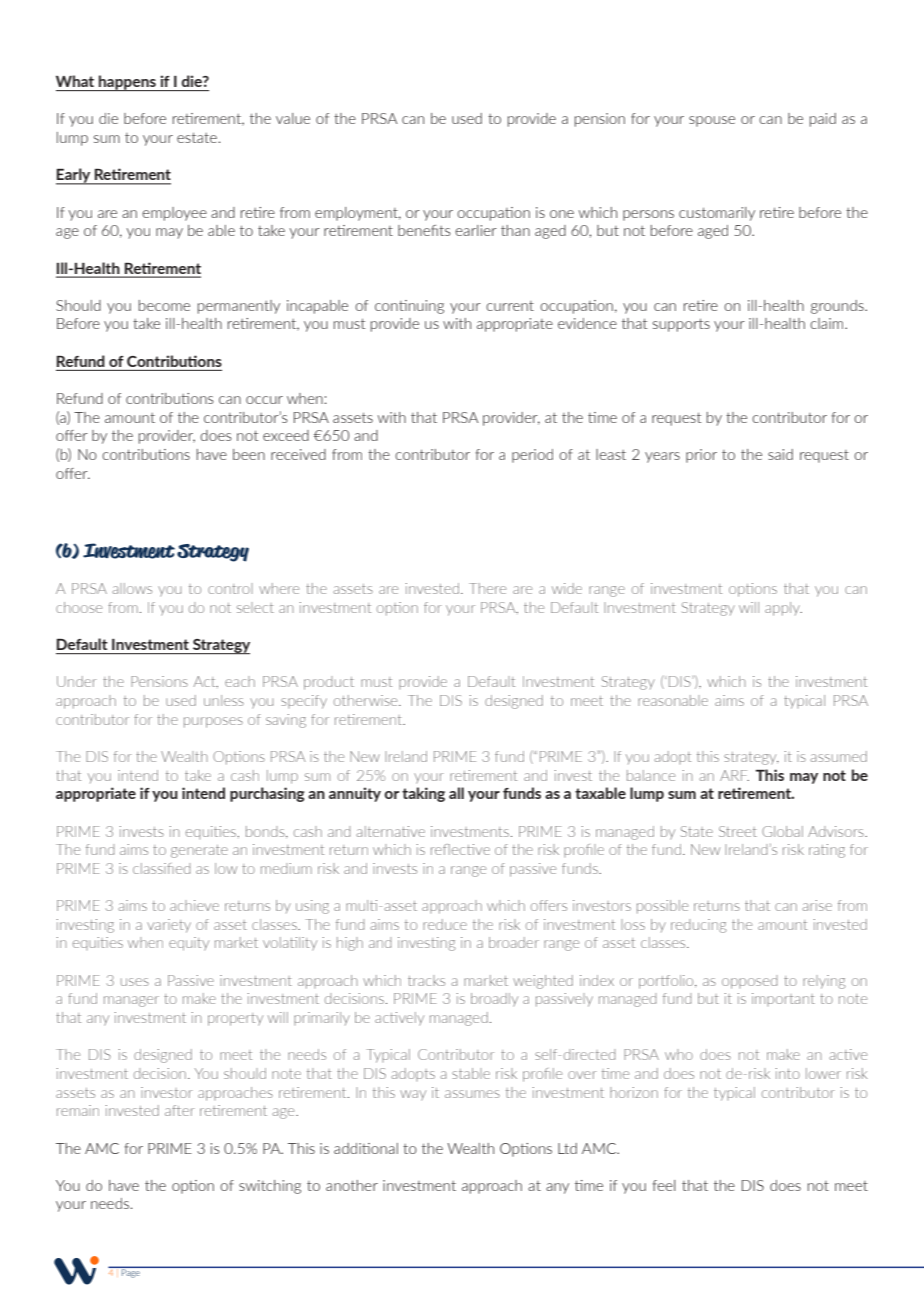 Image resolution: width=924 pixels, height=1308 pixels. Describe the element at coordinates (532, 456) in the screenshot. I see `period` at that location.
